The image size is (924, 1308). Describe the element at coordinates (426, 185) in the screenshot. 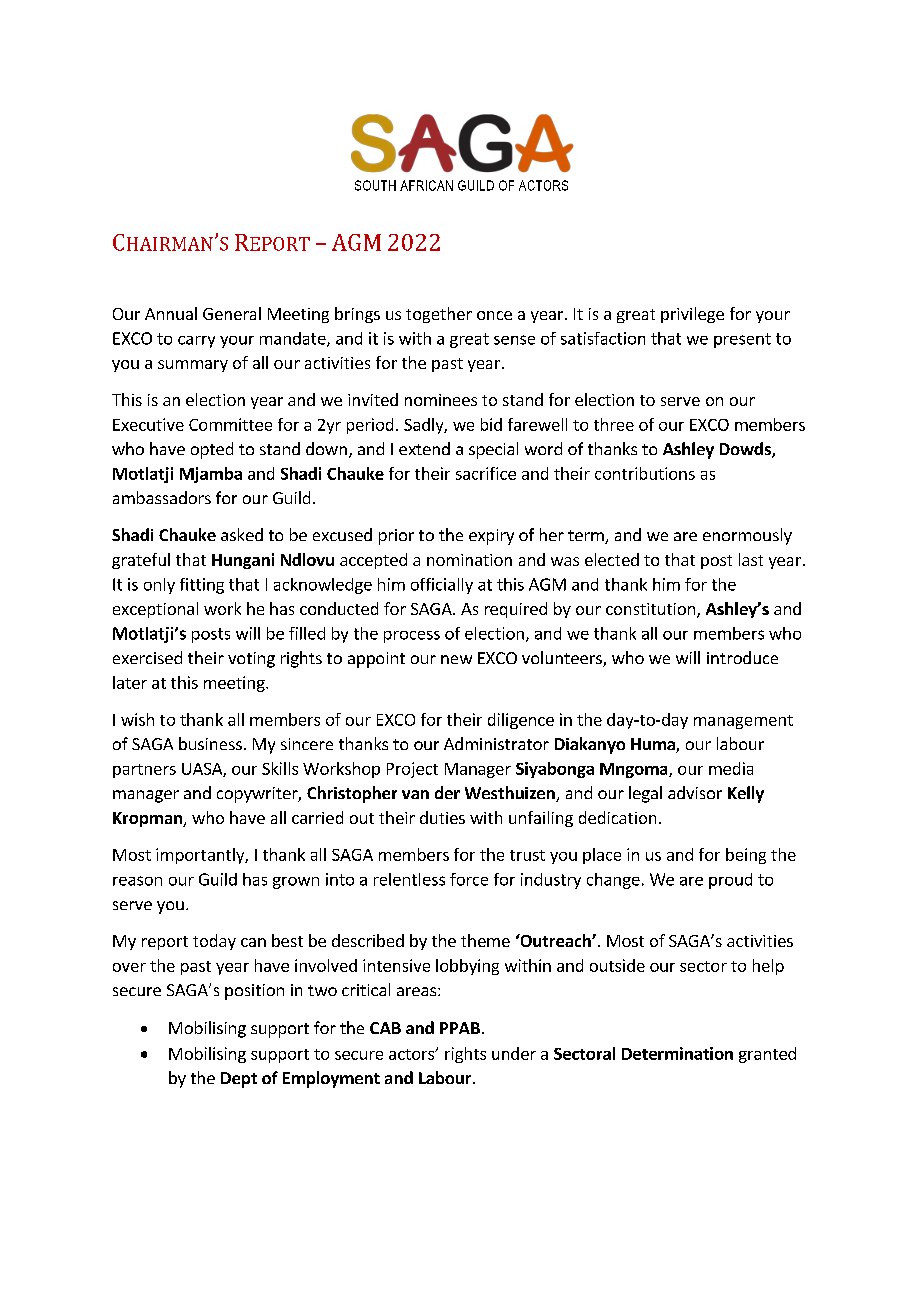

I see `AFRICAN` at that location.
